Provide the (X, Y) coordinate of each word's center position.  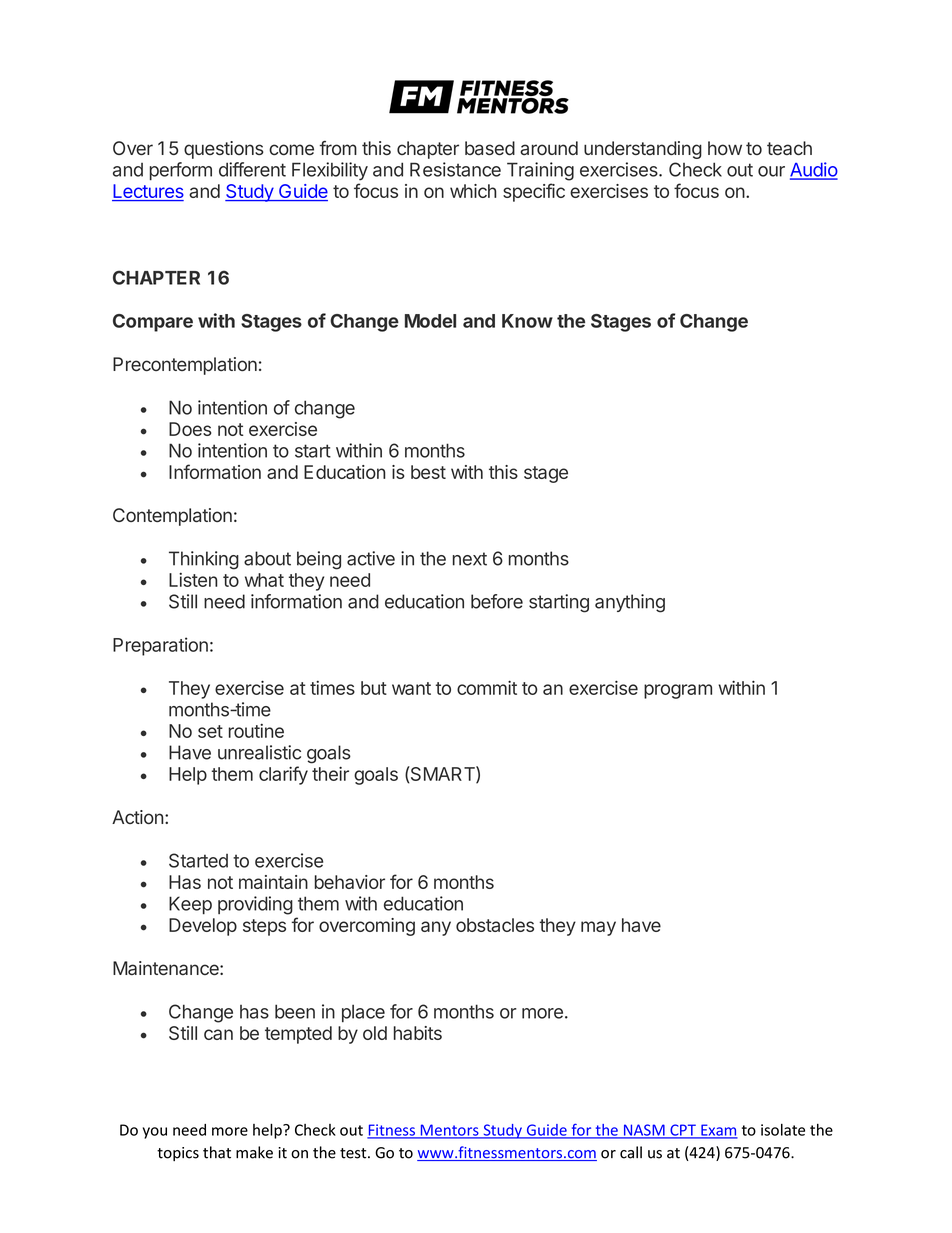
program (678, 691)
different (252, 169)
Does (190, 429)
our (771, 171)
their (330, 773)
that (217, 1152)
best (428, 472)
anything (630, 603)
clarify (283, 775)
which (473, 191)
